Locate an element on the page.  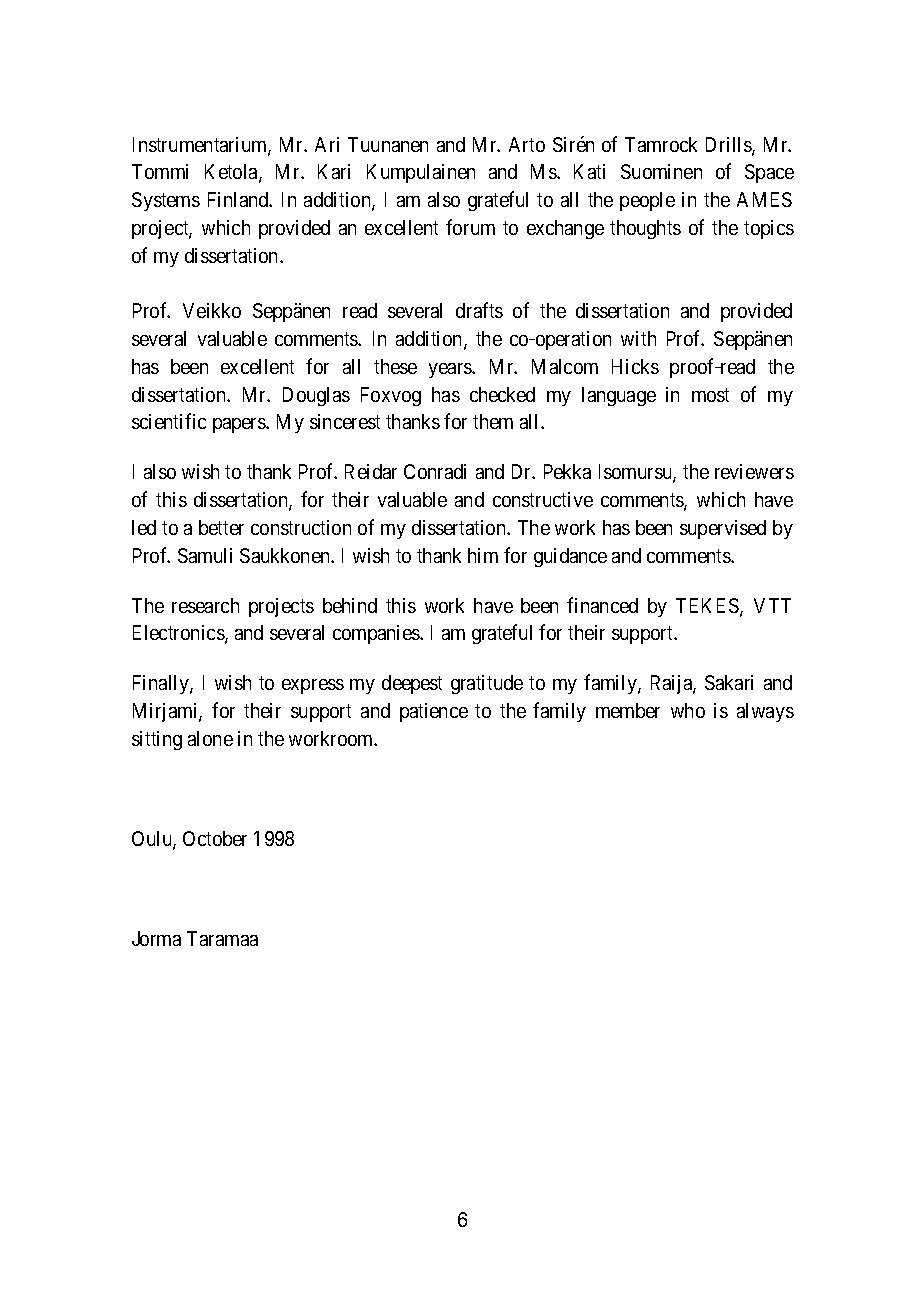
forum is located at coordinates (470, 227).
